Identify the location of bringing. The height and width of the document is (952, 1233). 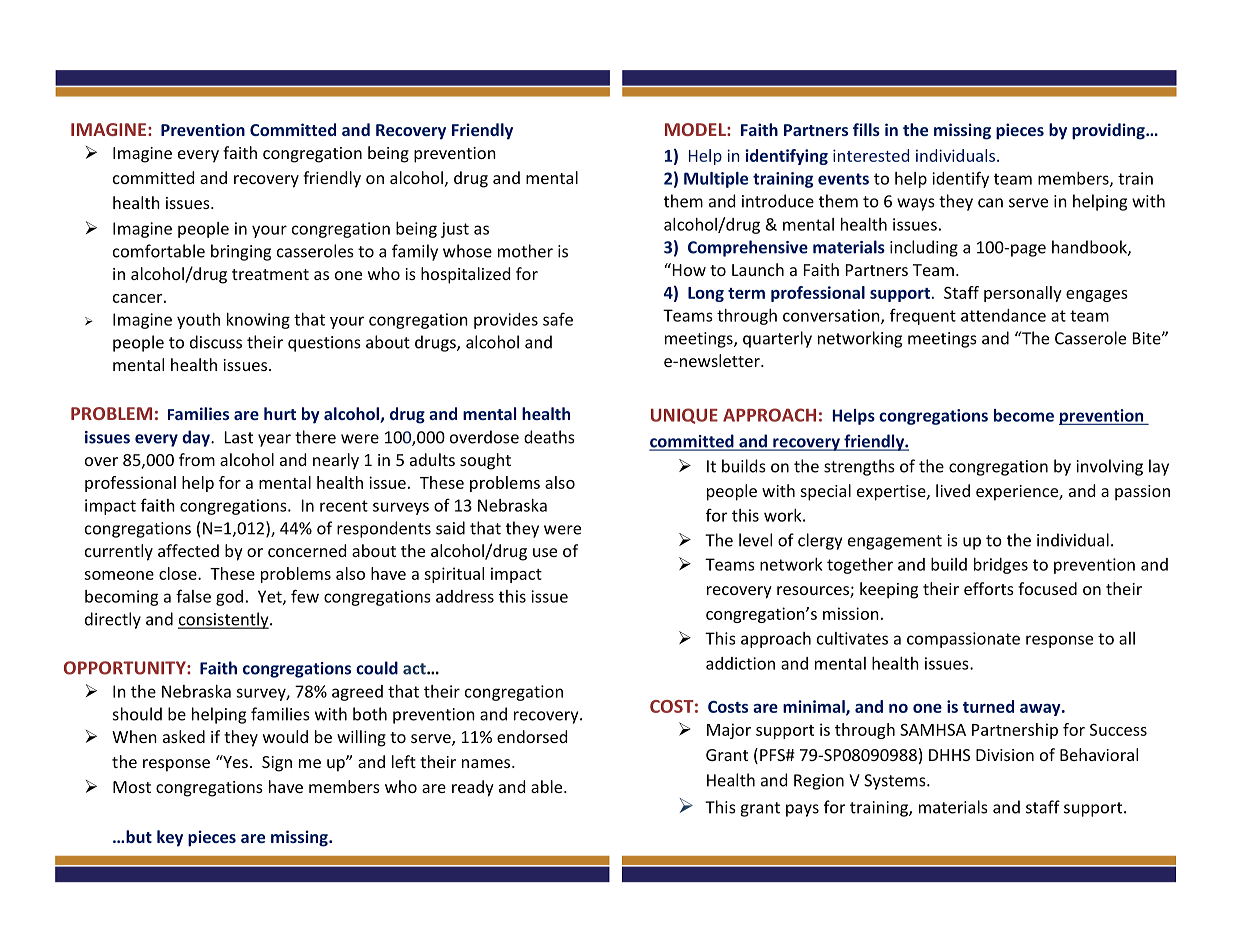
(241, 252).
